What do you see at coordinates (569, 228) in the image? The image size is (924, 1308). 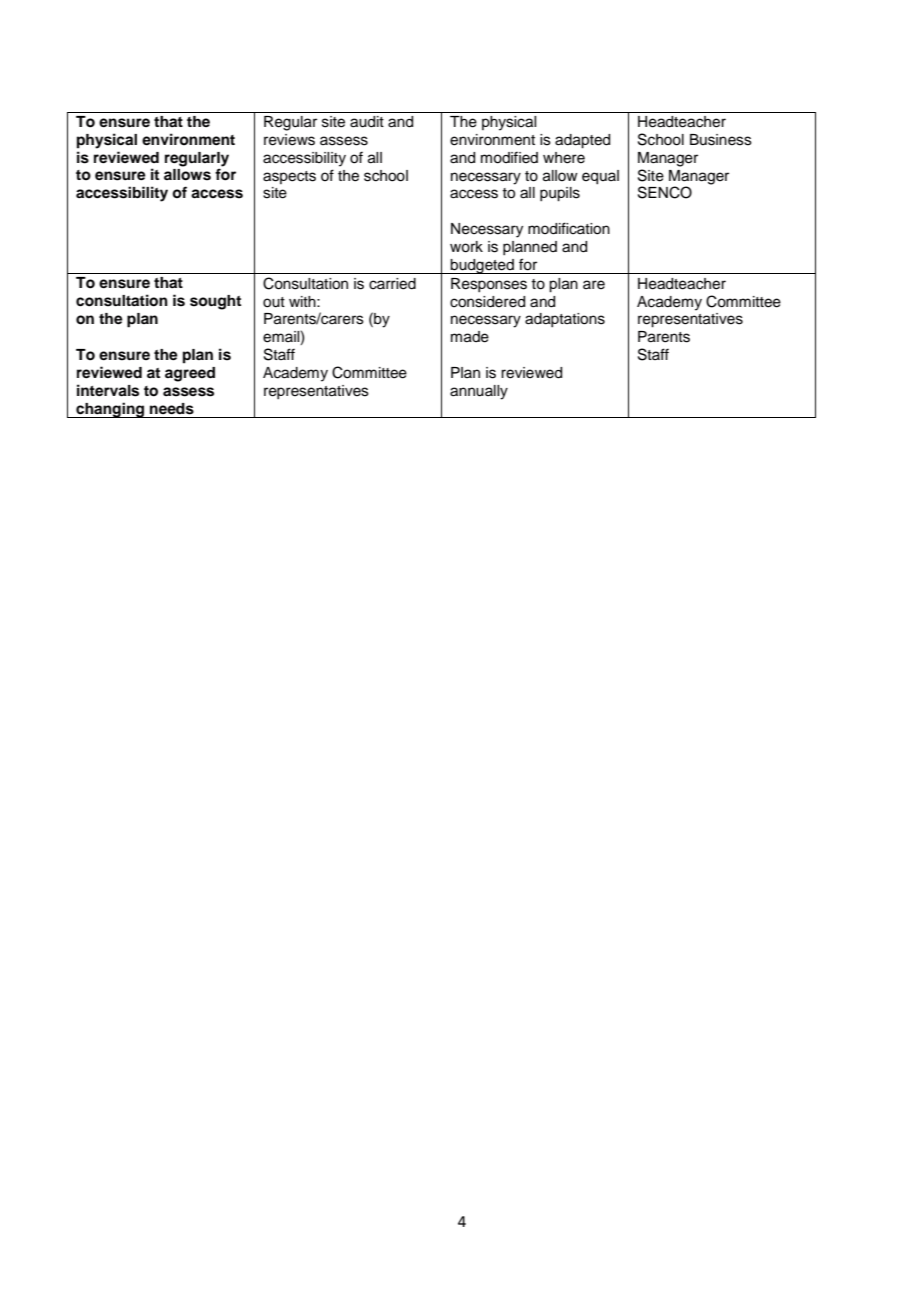 I see `modification` at bounding box center [569, 228].
